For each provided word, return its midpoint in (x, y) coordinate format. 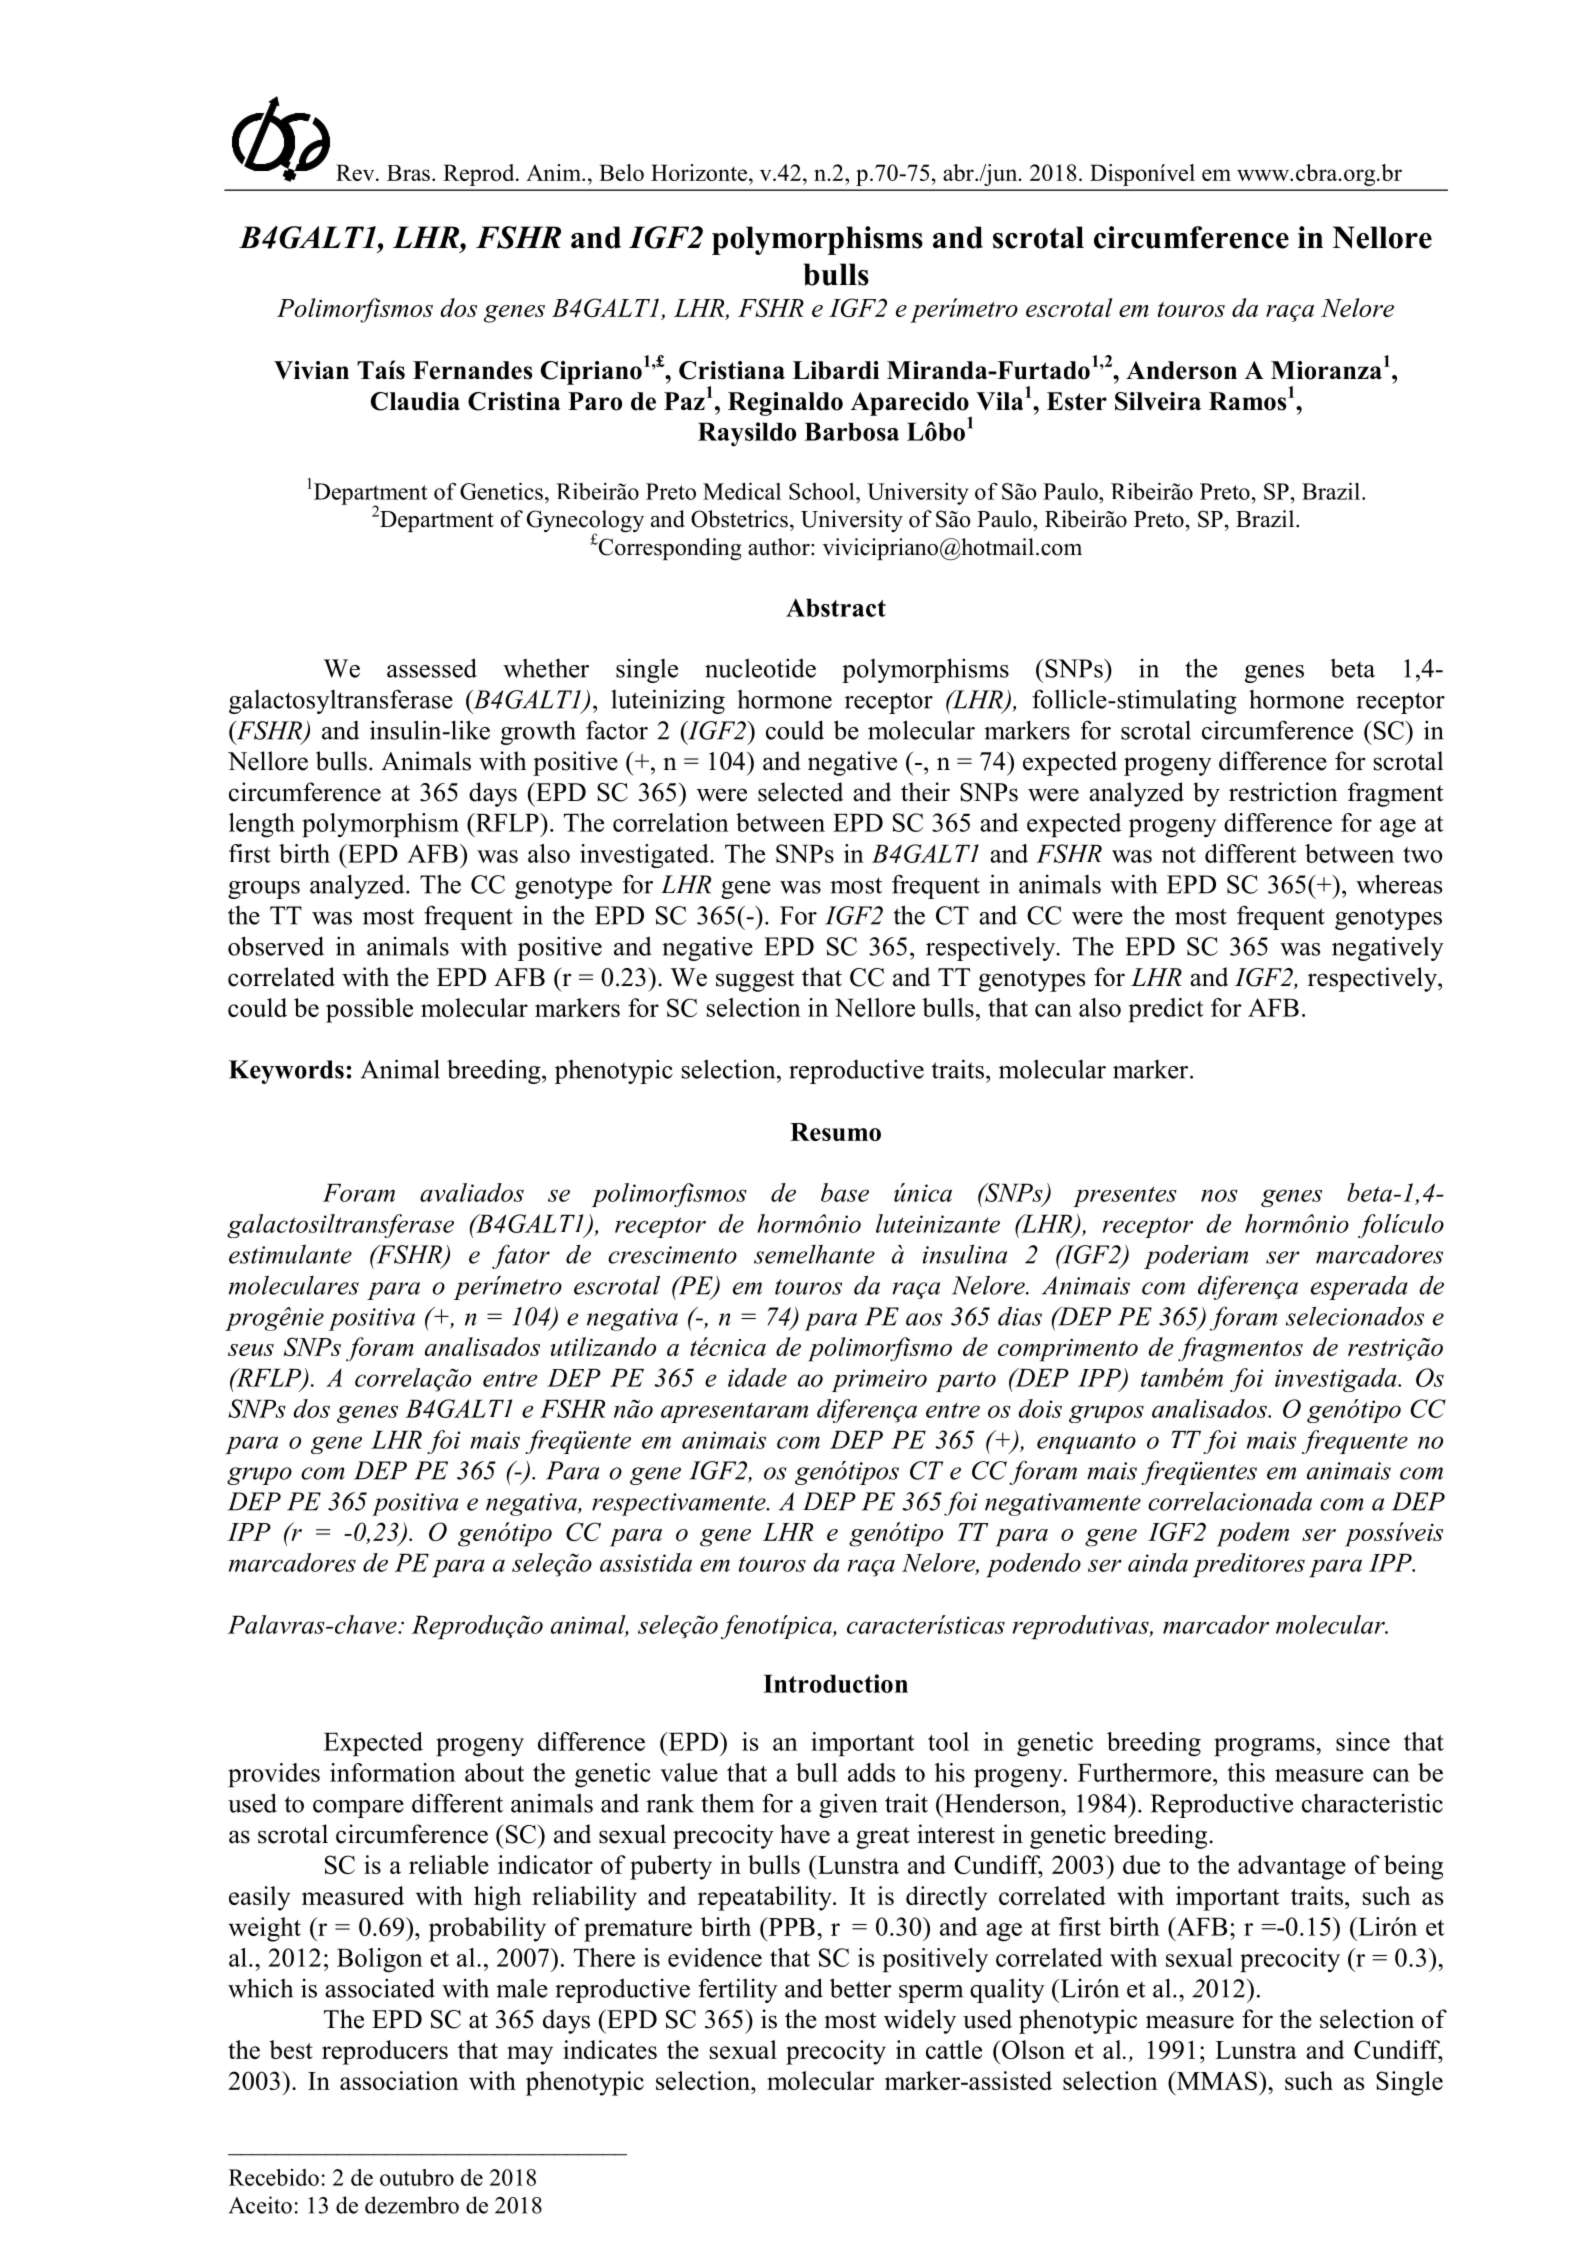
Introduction (835, 1683)
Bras (408, 173)
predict (1166, 1010)
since (1363, 1741)
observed (276, 946)
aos (924, 1319)
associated (380, 1988)
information (393, 1772)
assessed (432, 668)
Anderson (1181, 370)
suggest (755, 981)
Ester (1077, 401)
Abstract (836, 607)
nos (1219, 1195)
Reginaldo (785, 404)
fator (521, 1256)
